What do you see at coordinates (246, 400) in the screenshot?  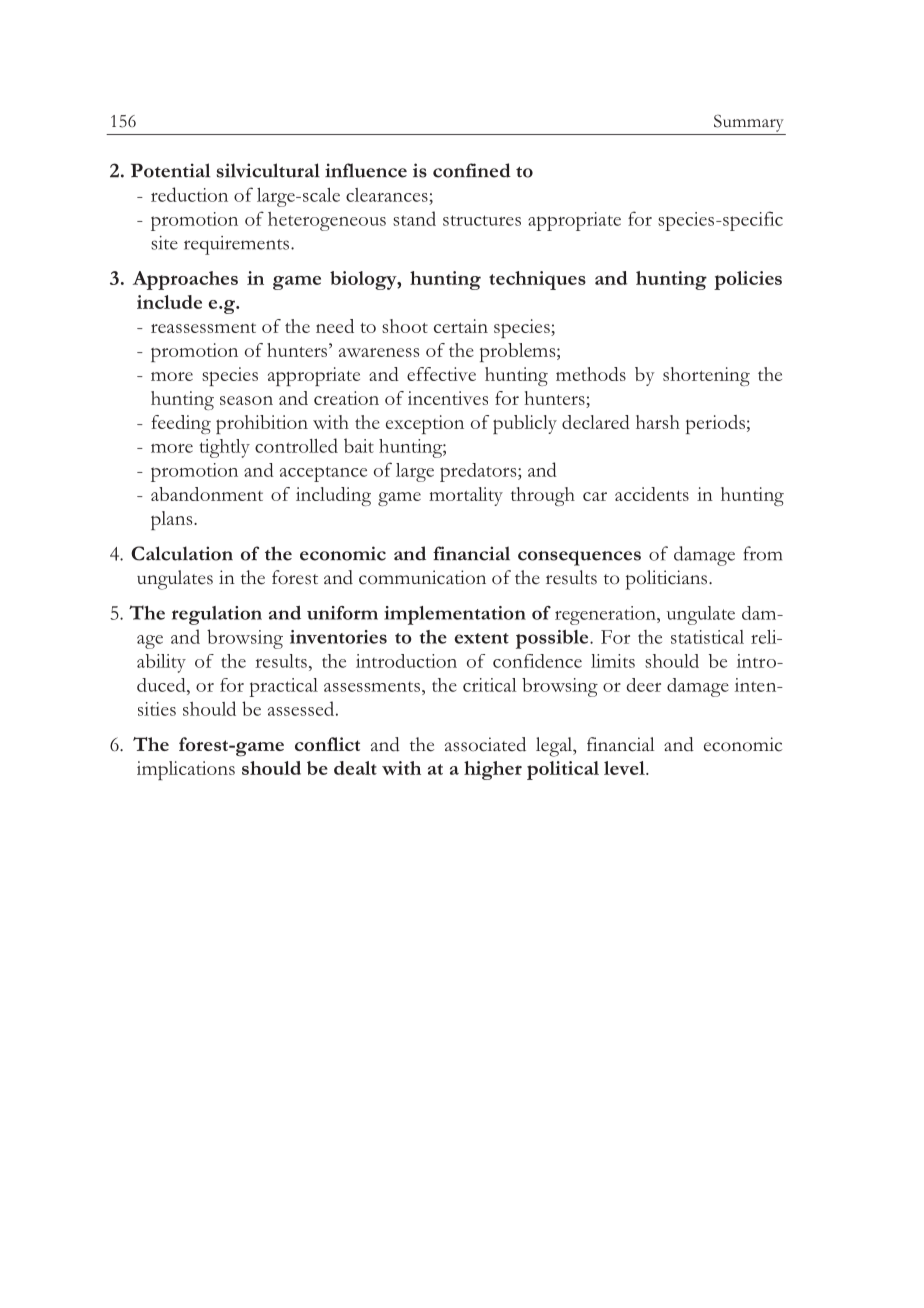 I see `season` at bounding box center [246, 400].
